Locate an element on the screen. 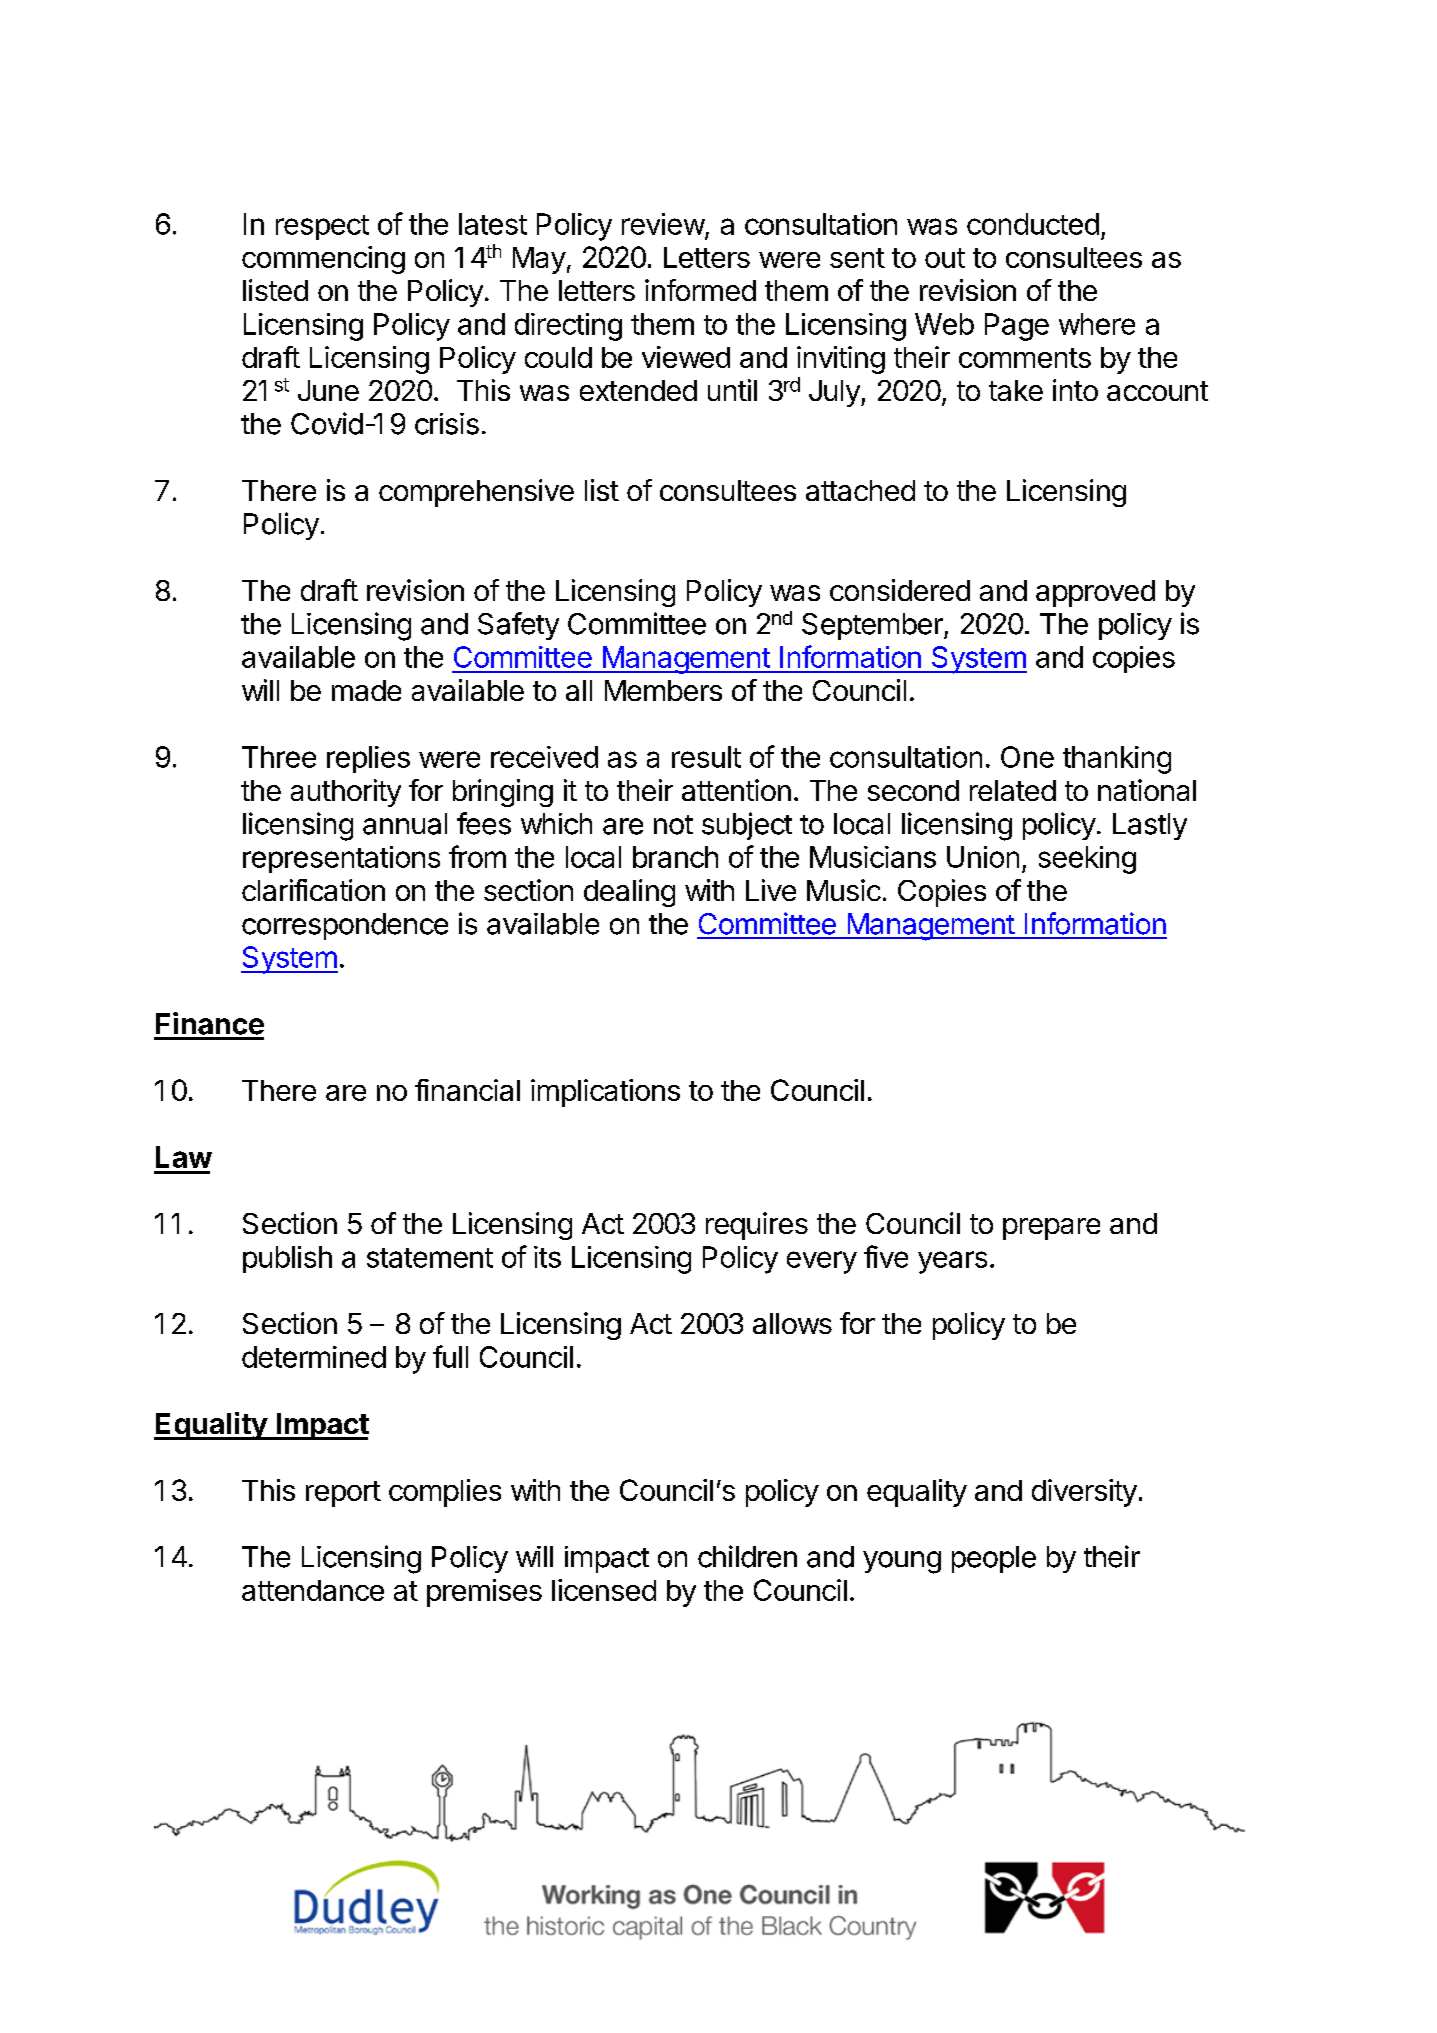 This screenshot has width=1437, height=2033. approved is located at coordinates (1095, 593).
